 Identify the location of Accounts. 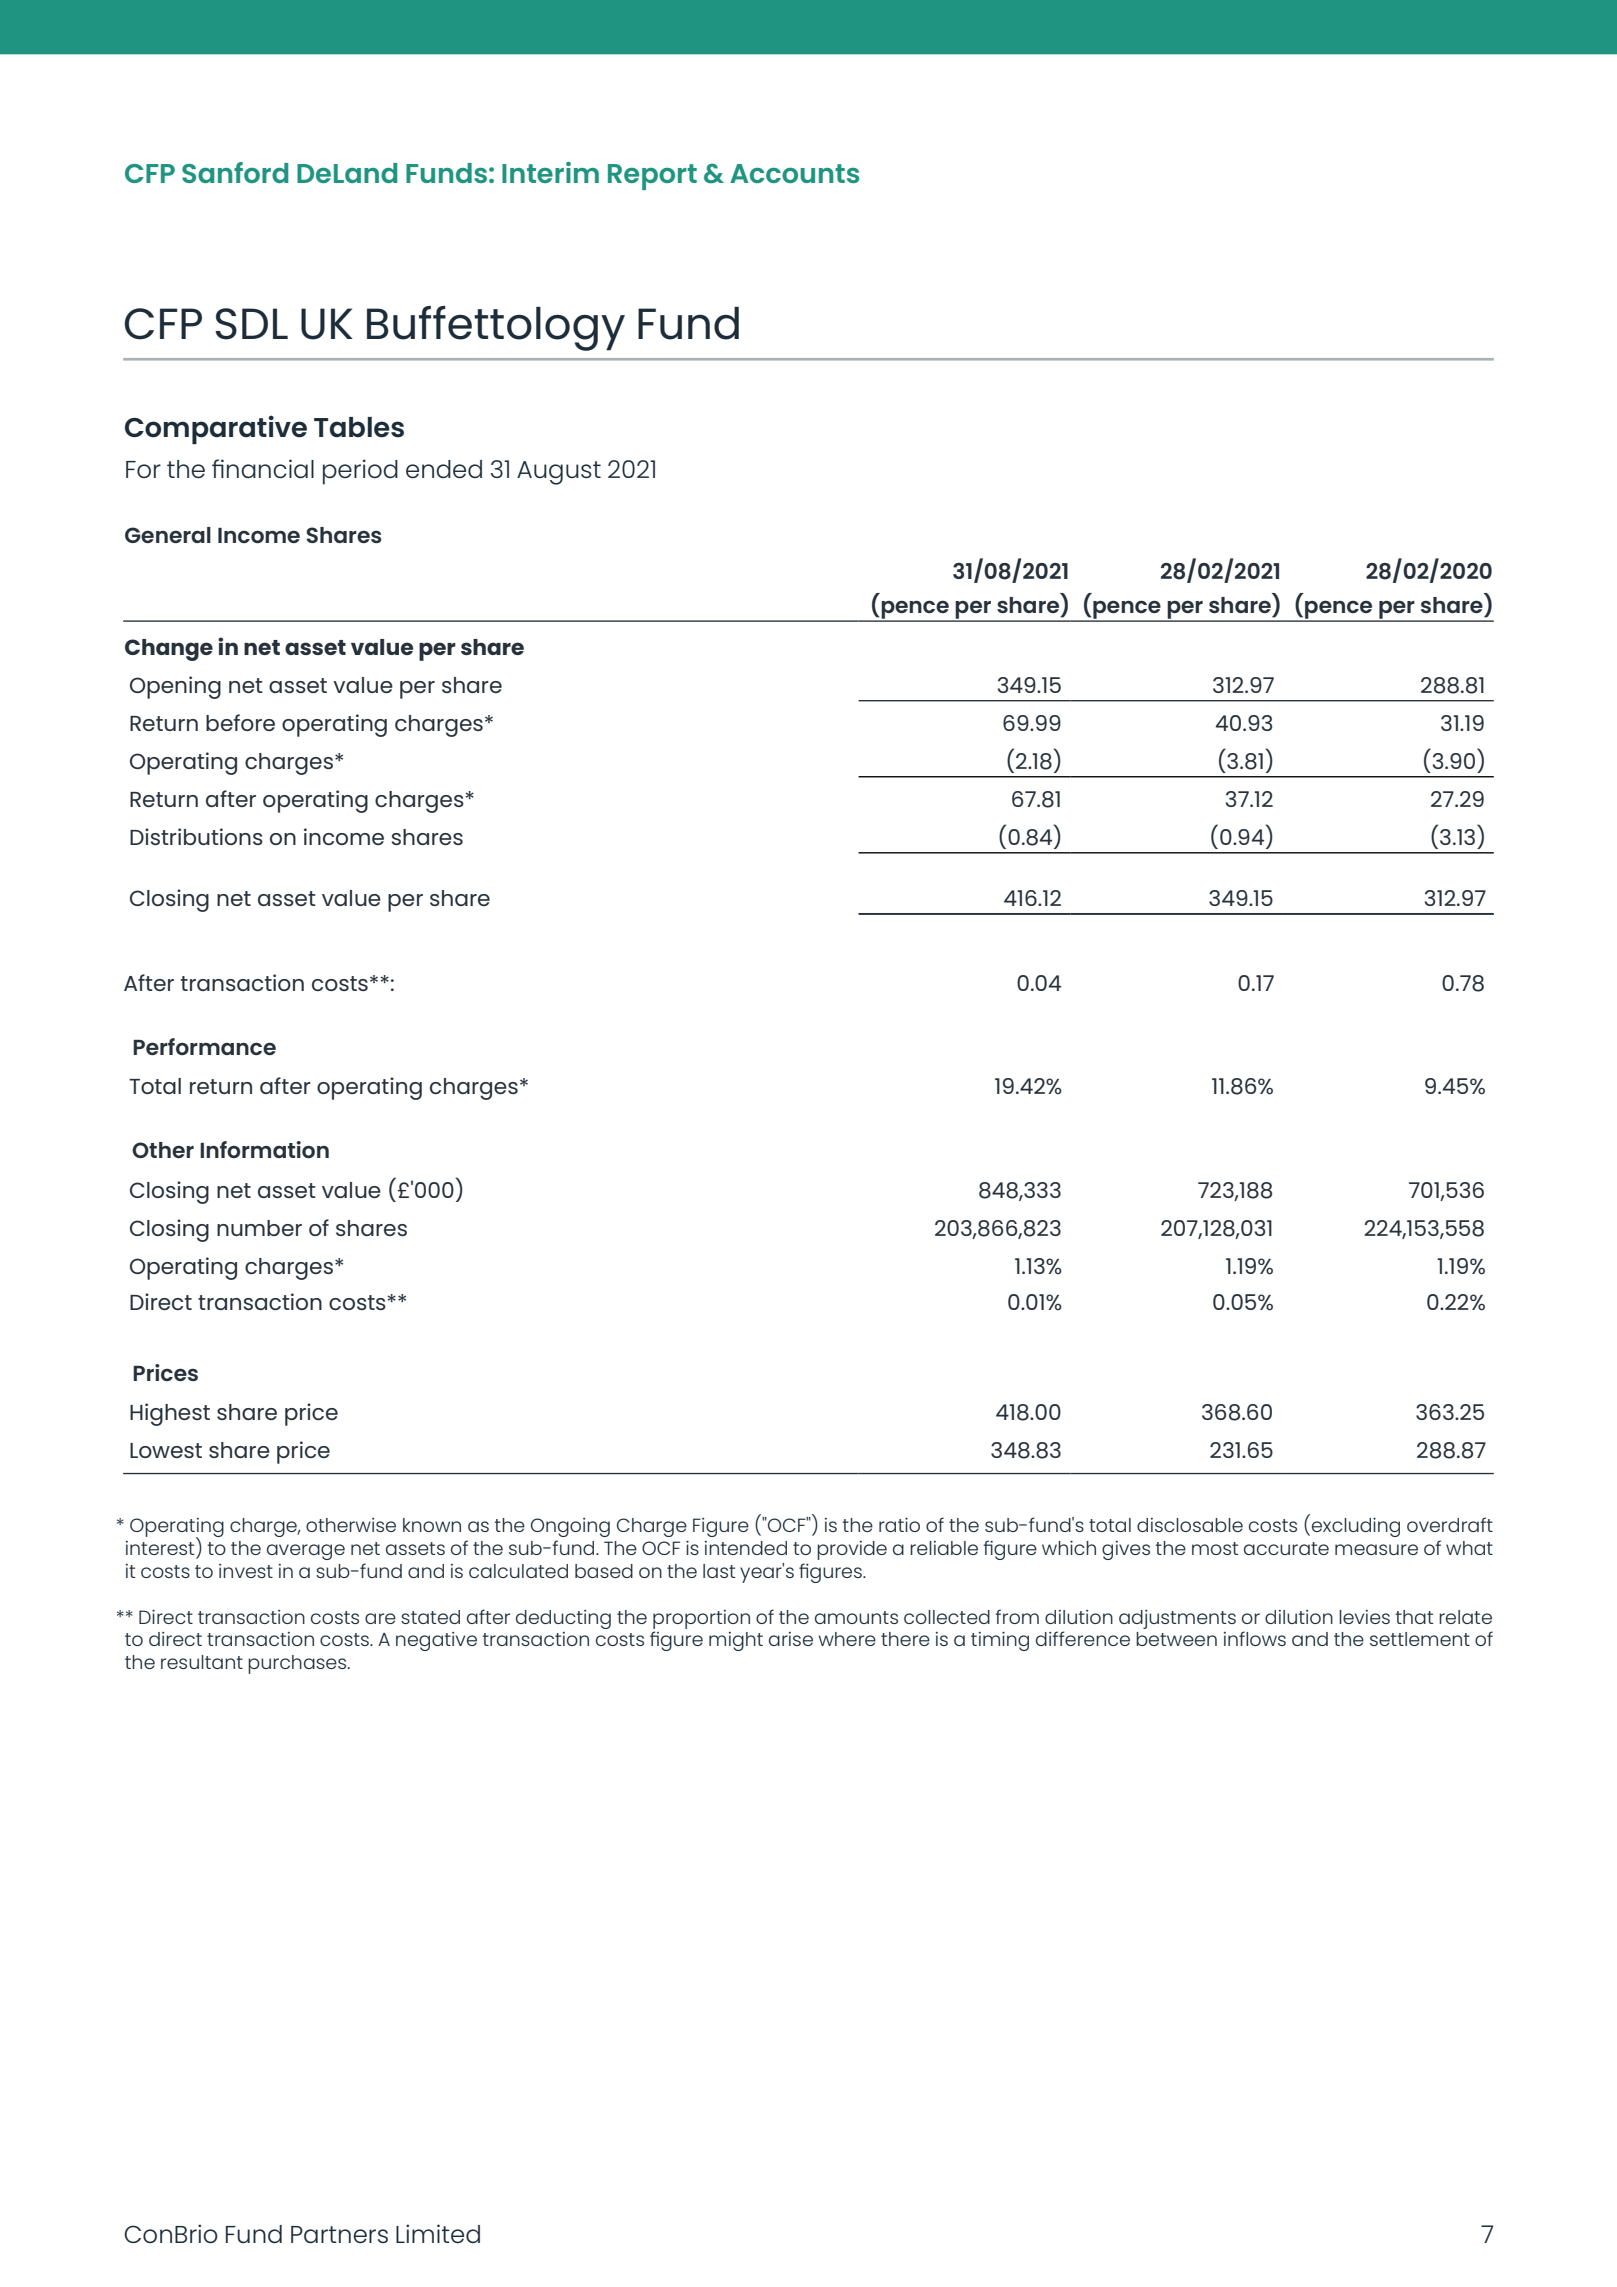
(794, 173).
